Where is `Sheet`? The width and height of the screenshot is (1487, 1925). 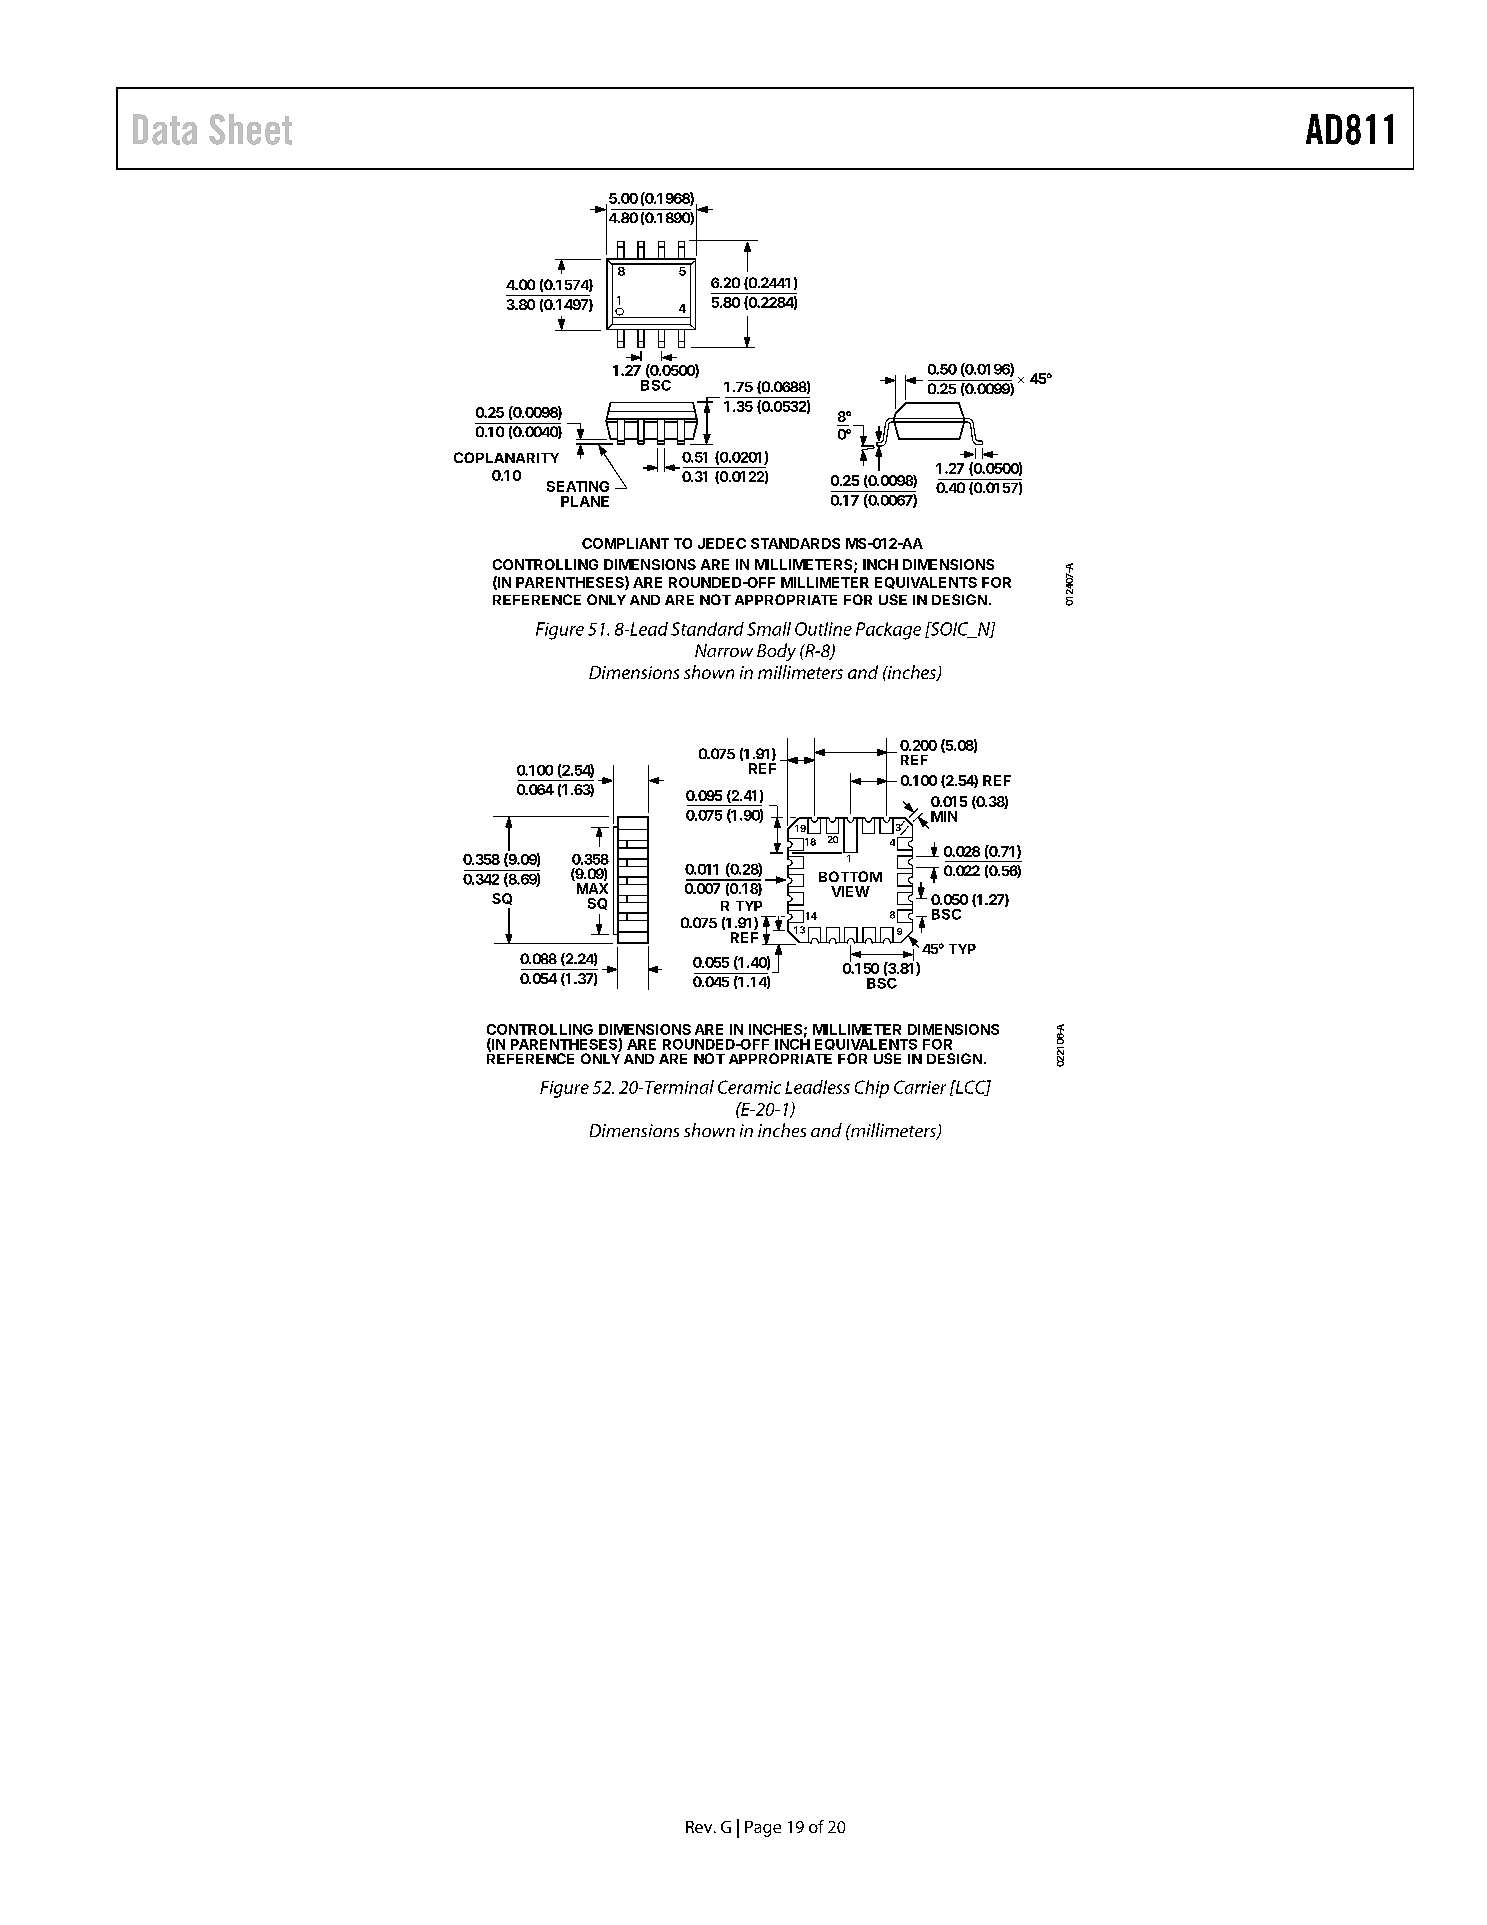 Sheet is located at coordinates (250, 129).
